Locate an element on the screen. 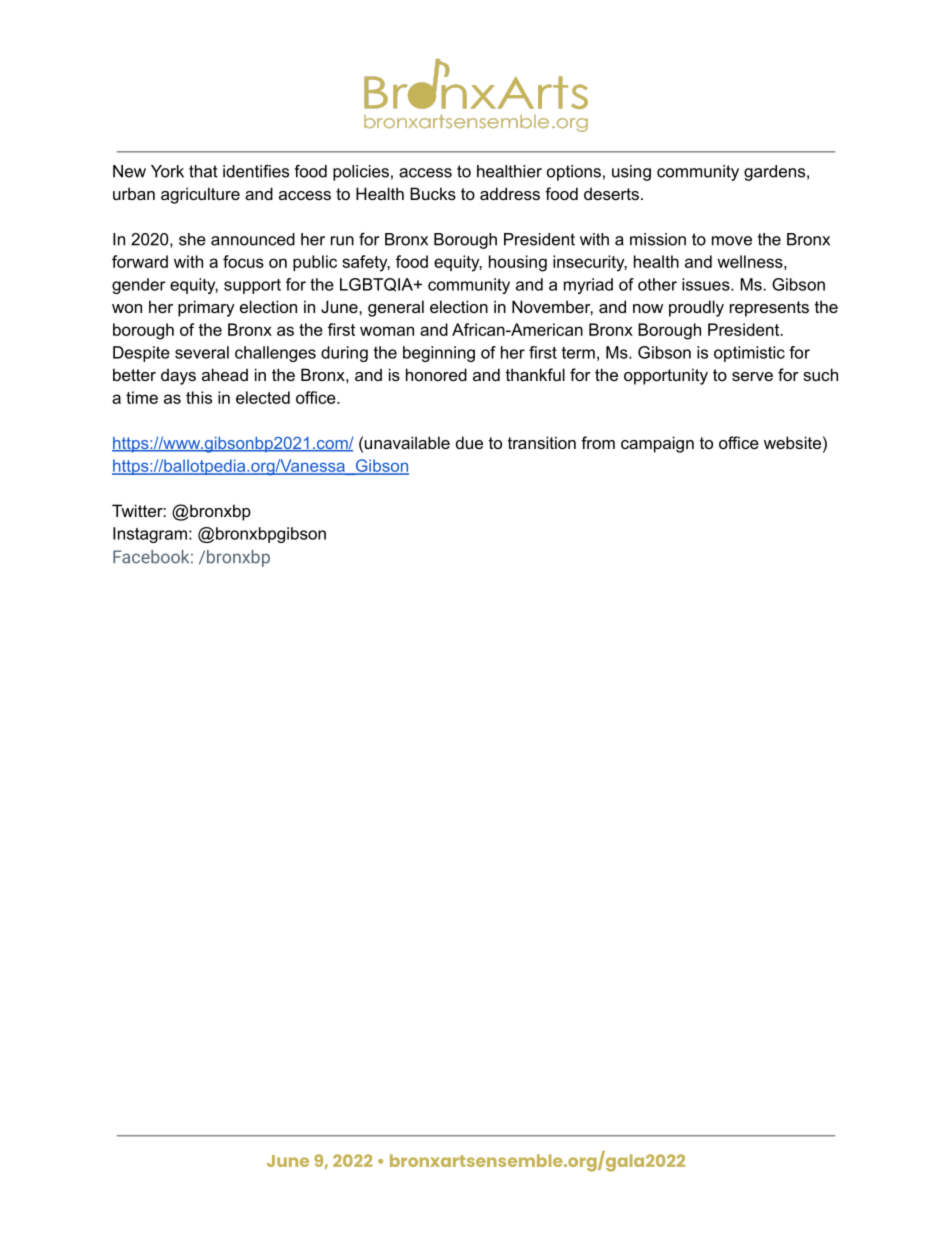 The width and height of the screenshot is (952, 1233). deserts is located at coordinates (611, 193).
